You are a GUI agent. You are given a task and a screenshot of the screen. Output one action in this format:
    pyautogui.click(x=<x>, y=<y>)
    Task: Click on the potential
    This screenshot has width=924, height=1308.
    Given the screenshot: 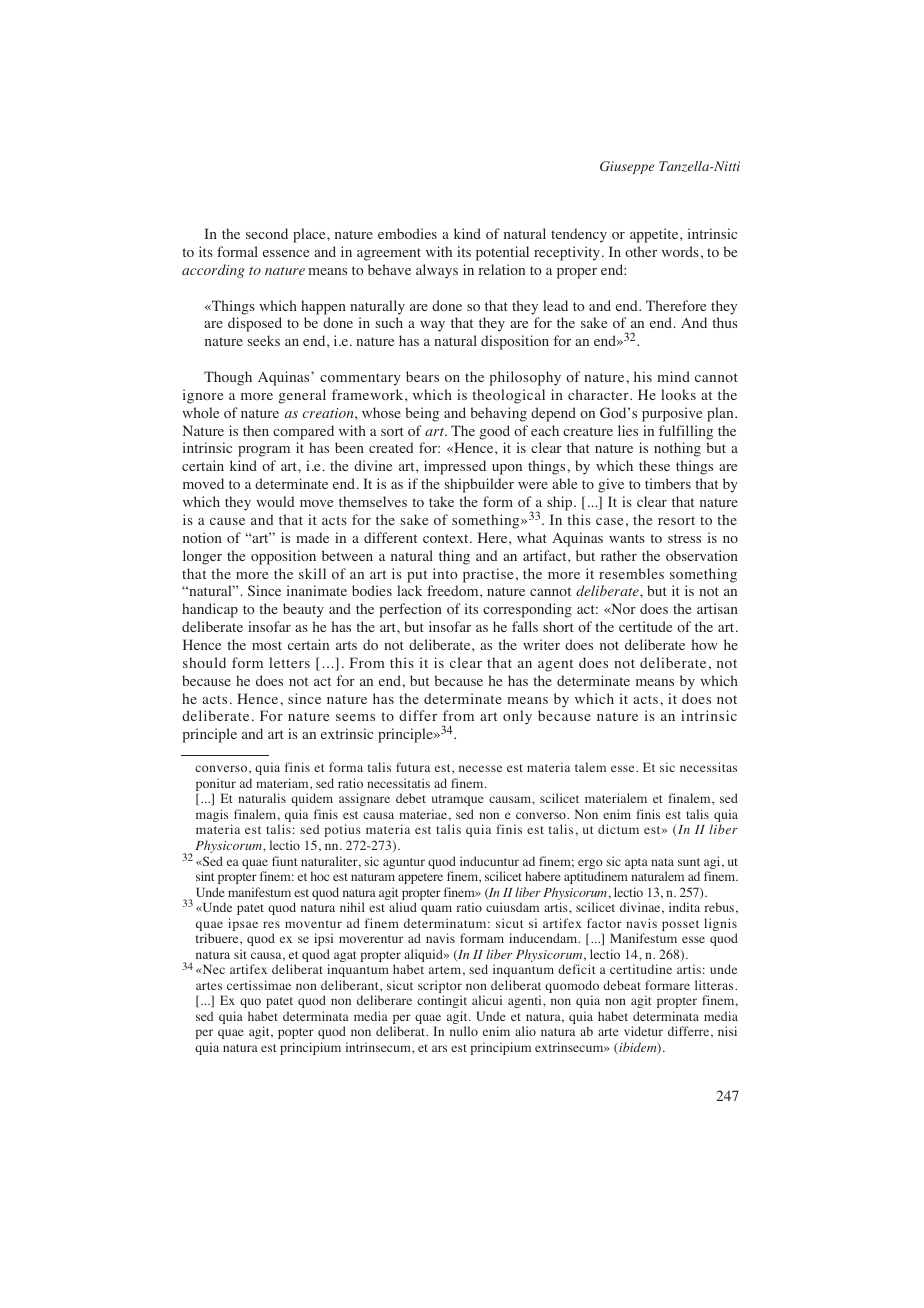 What is the action you would take?
    pyautogui.click(x=502, y=253)
